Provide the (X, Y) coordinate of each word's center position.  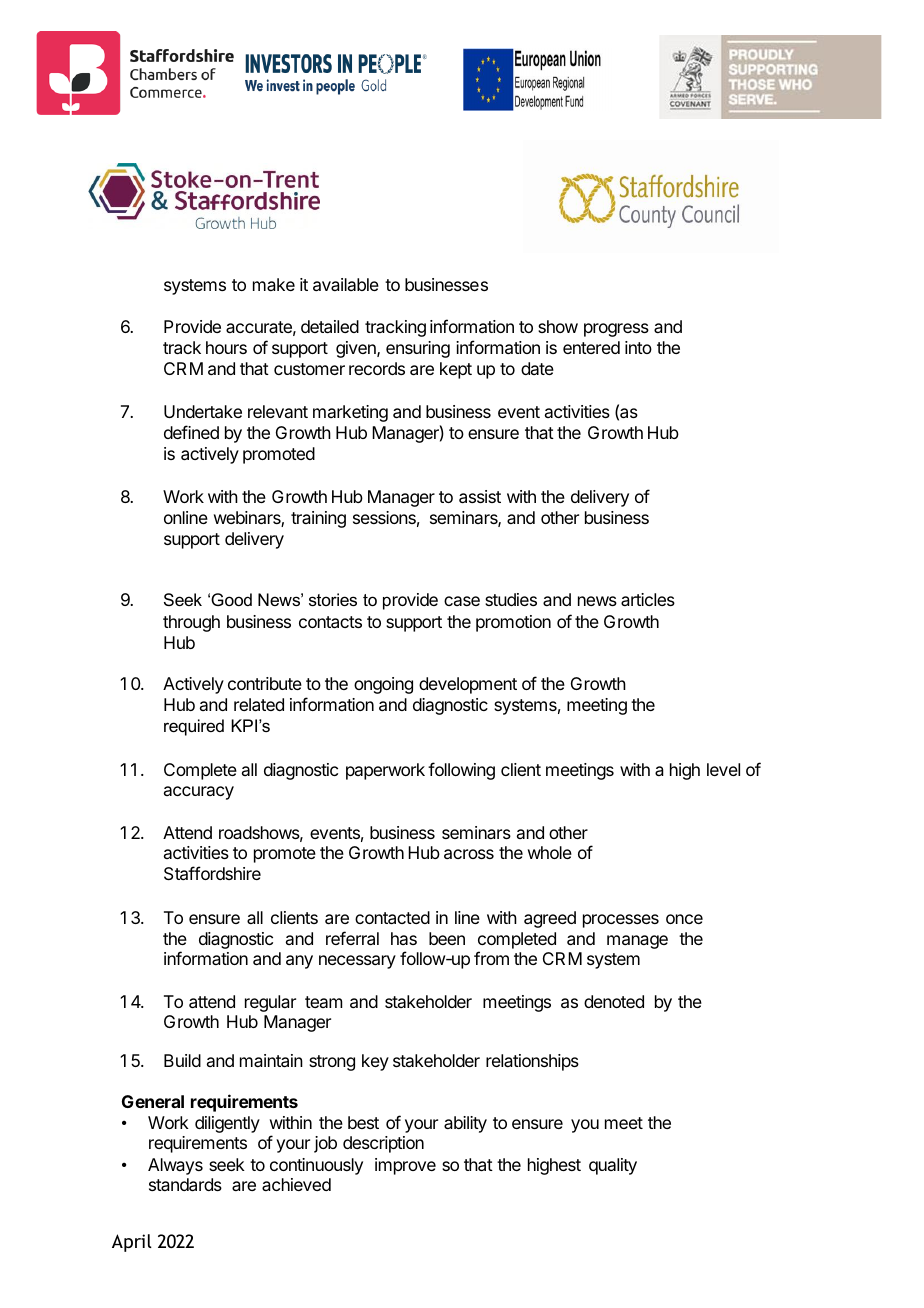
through (191, 623)
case (462, 601)
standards (185, 1184)
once (684, 919)
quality (613, 1166)
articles (648, 599)
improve (405, 1166)
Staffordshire (212, 873)
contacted (392, 917)
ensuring (418, 349)
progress (616, 330)
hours (226, 347)
